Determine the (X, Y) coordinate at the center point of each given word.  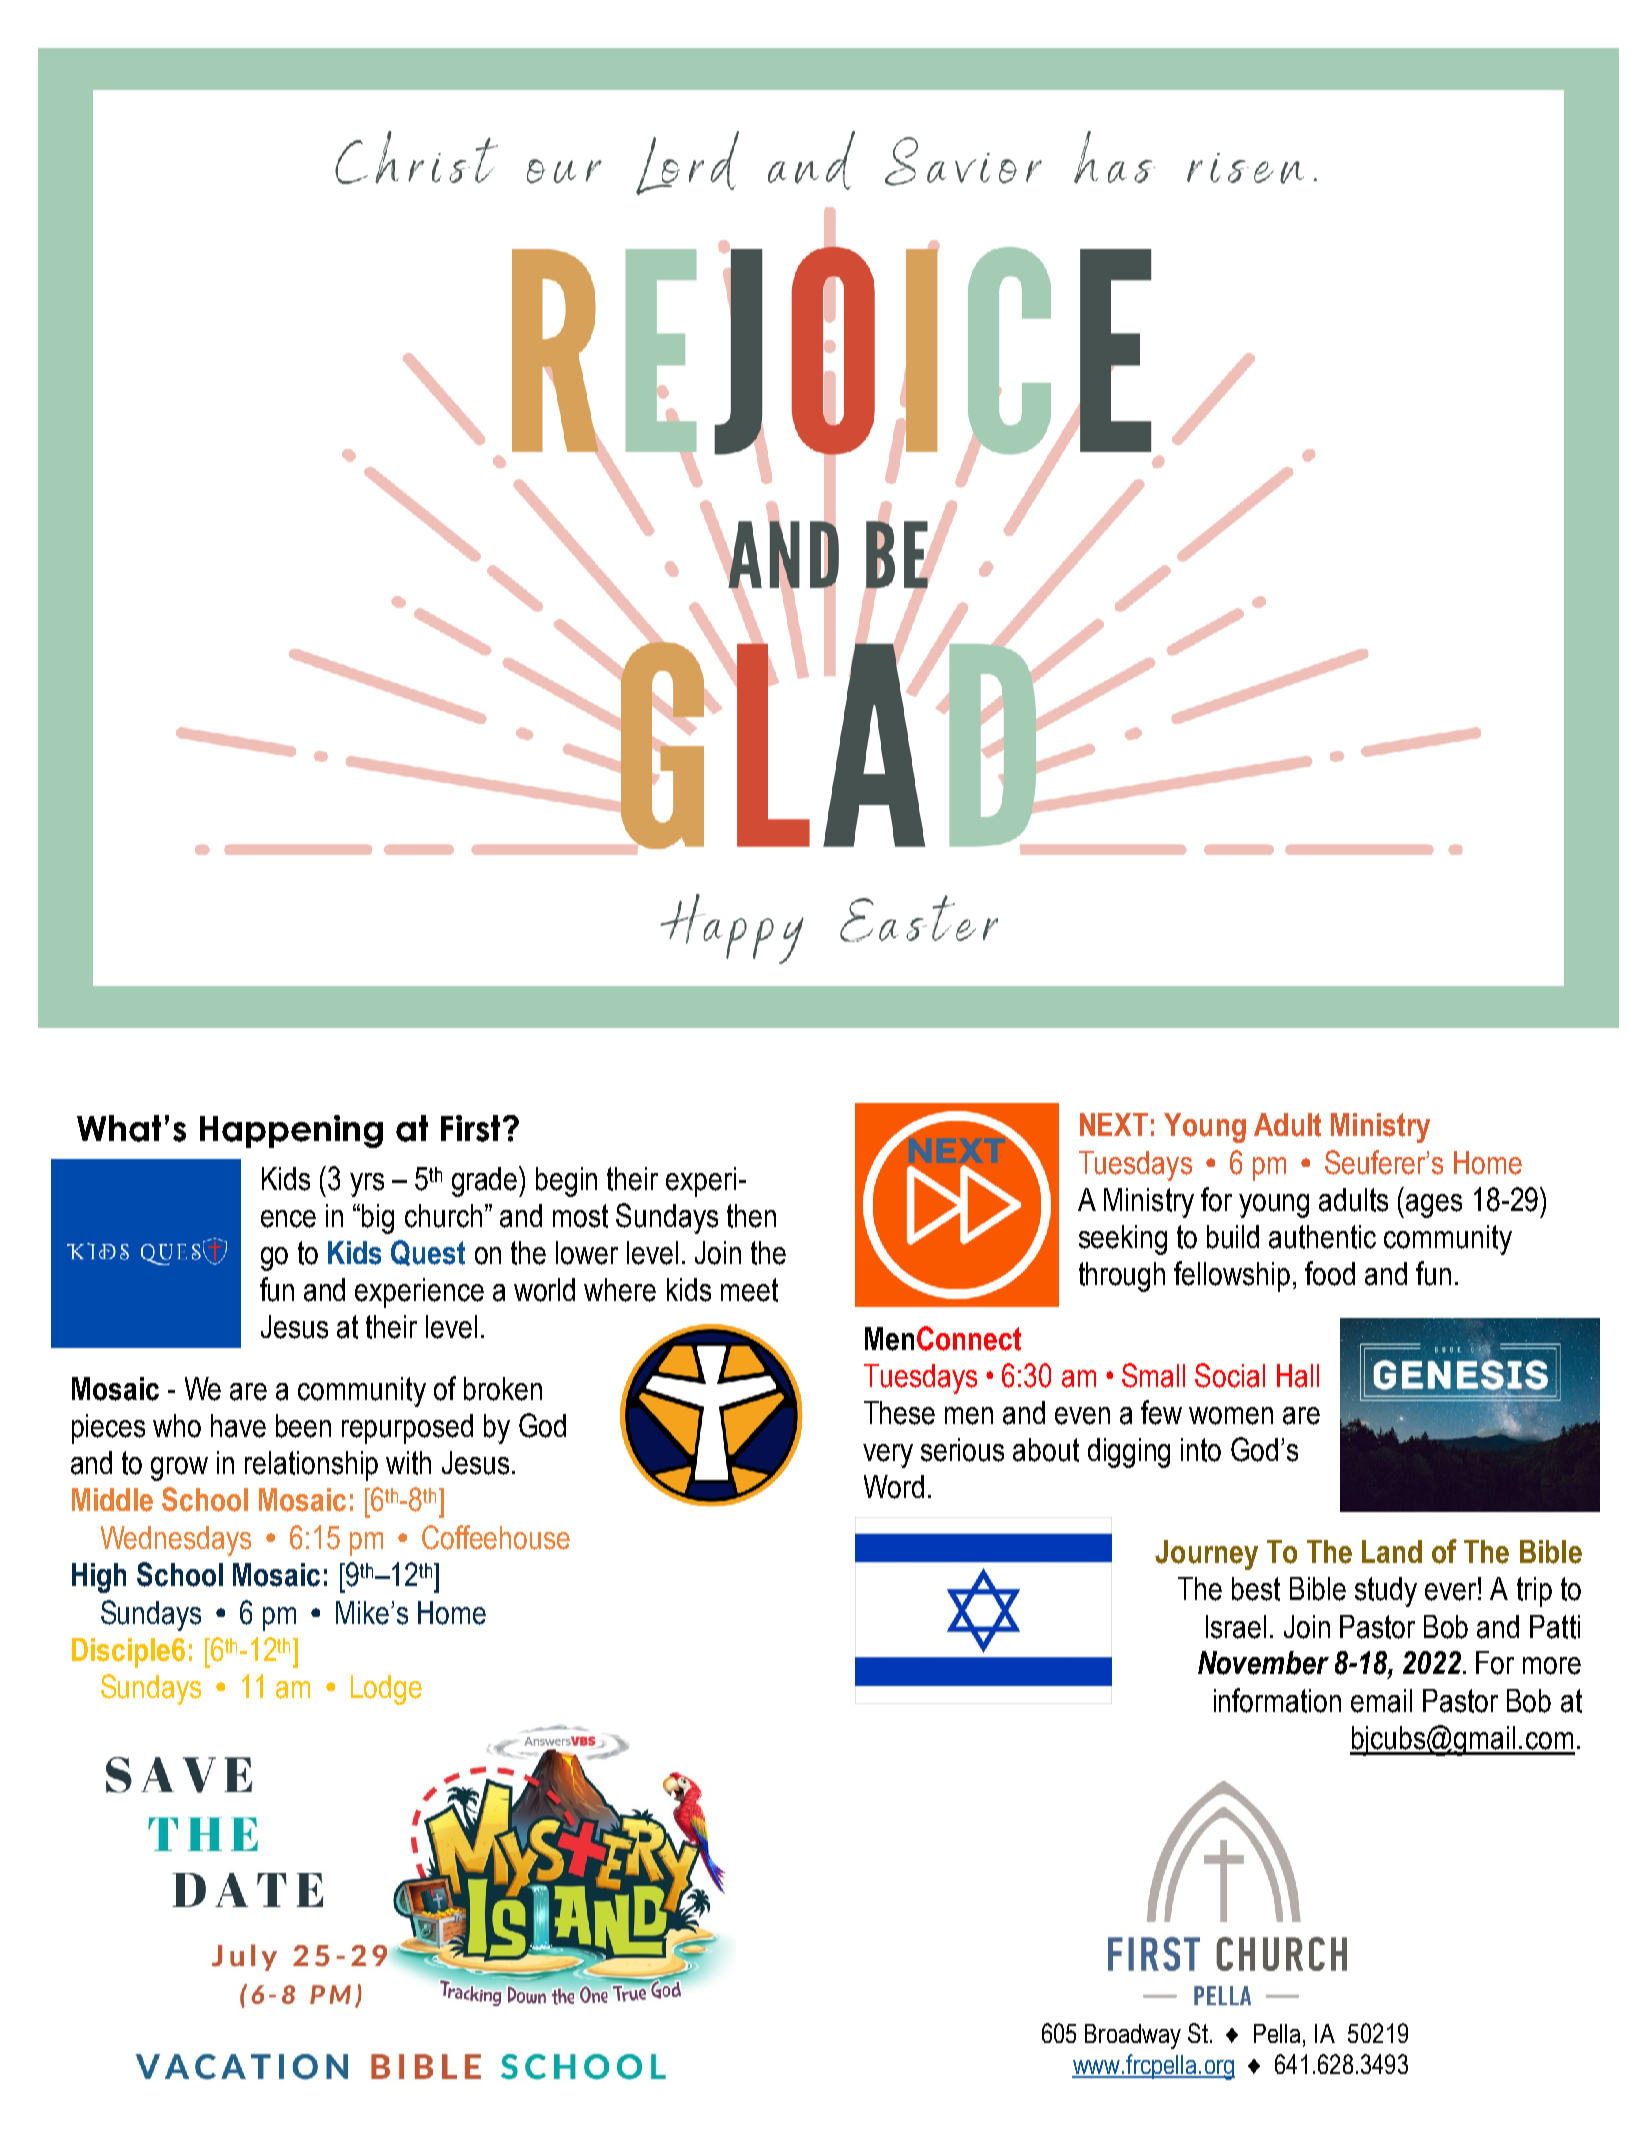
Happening (291, 1131)
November (1263, 1663)
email (1381, 1701)
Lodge (386, 1690)
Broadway (1133, 2036)
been (303, 1426)
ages (1434, 1206)
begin (566, 1182)
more (1552, 1666)
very (888, 1456)
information (1277, 1700)
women (1231, 1416)
